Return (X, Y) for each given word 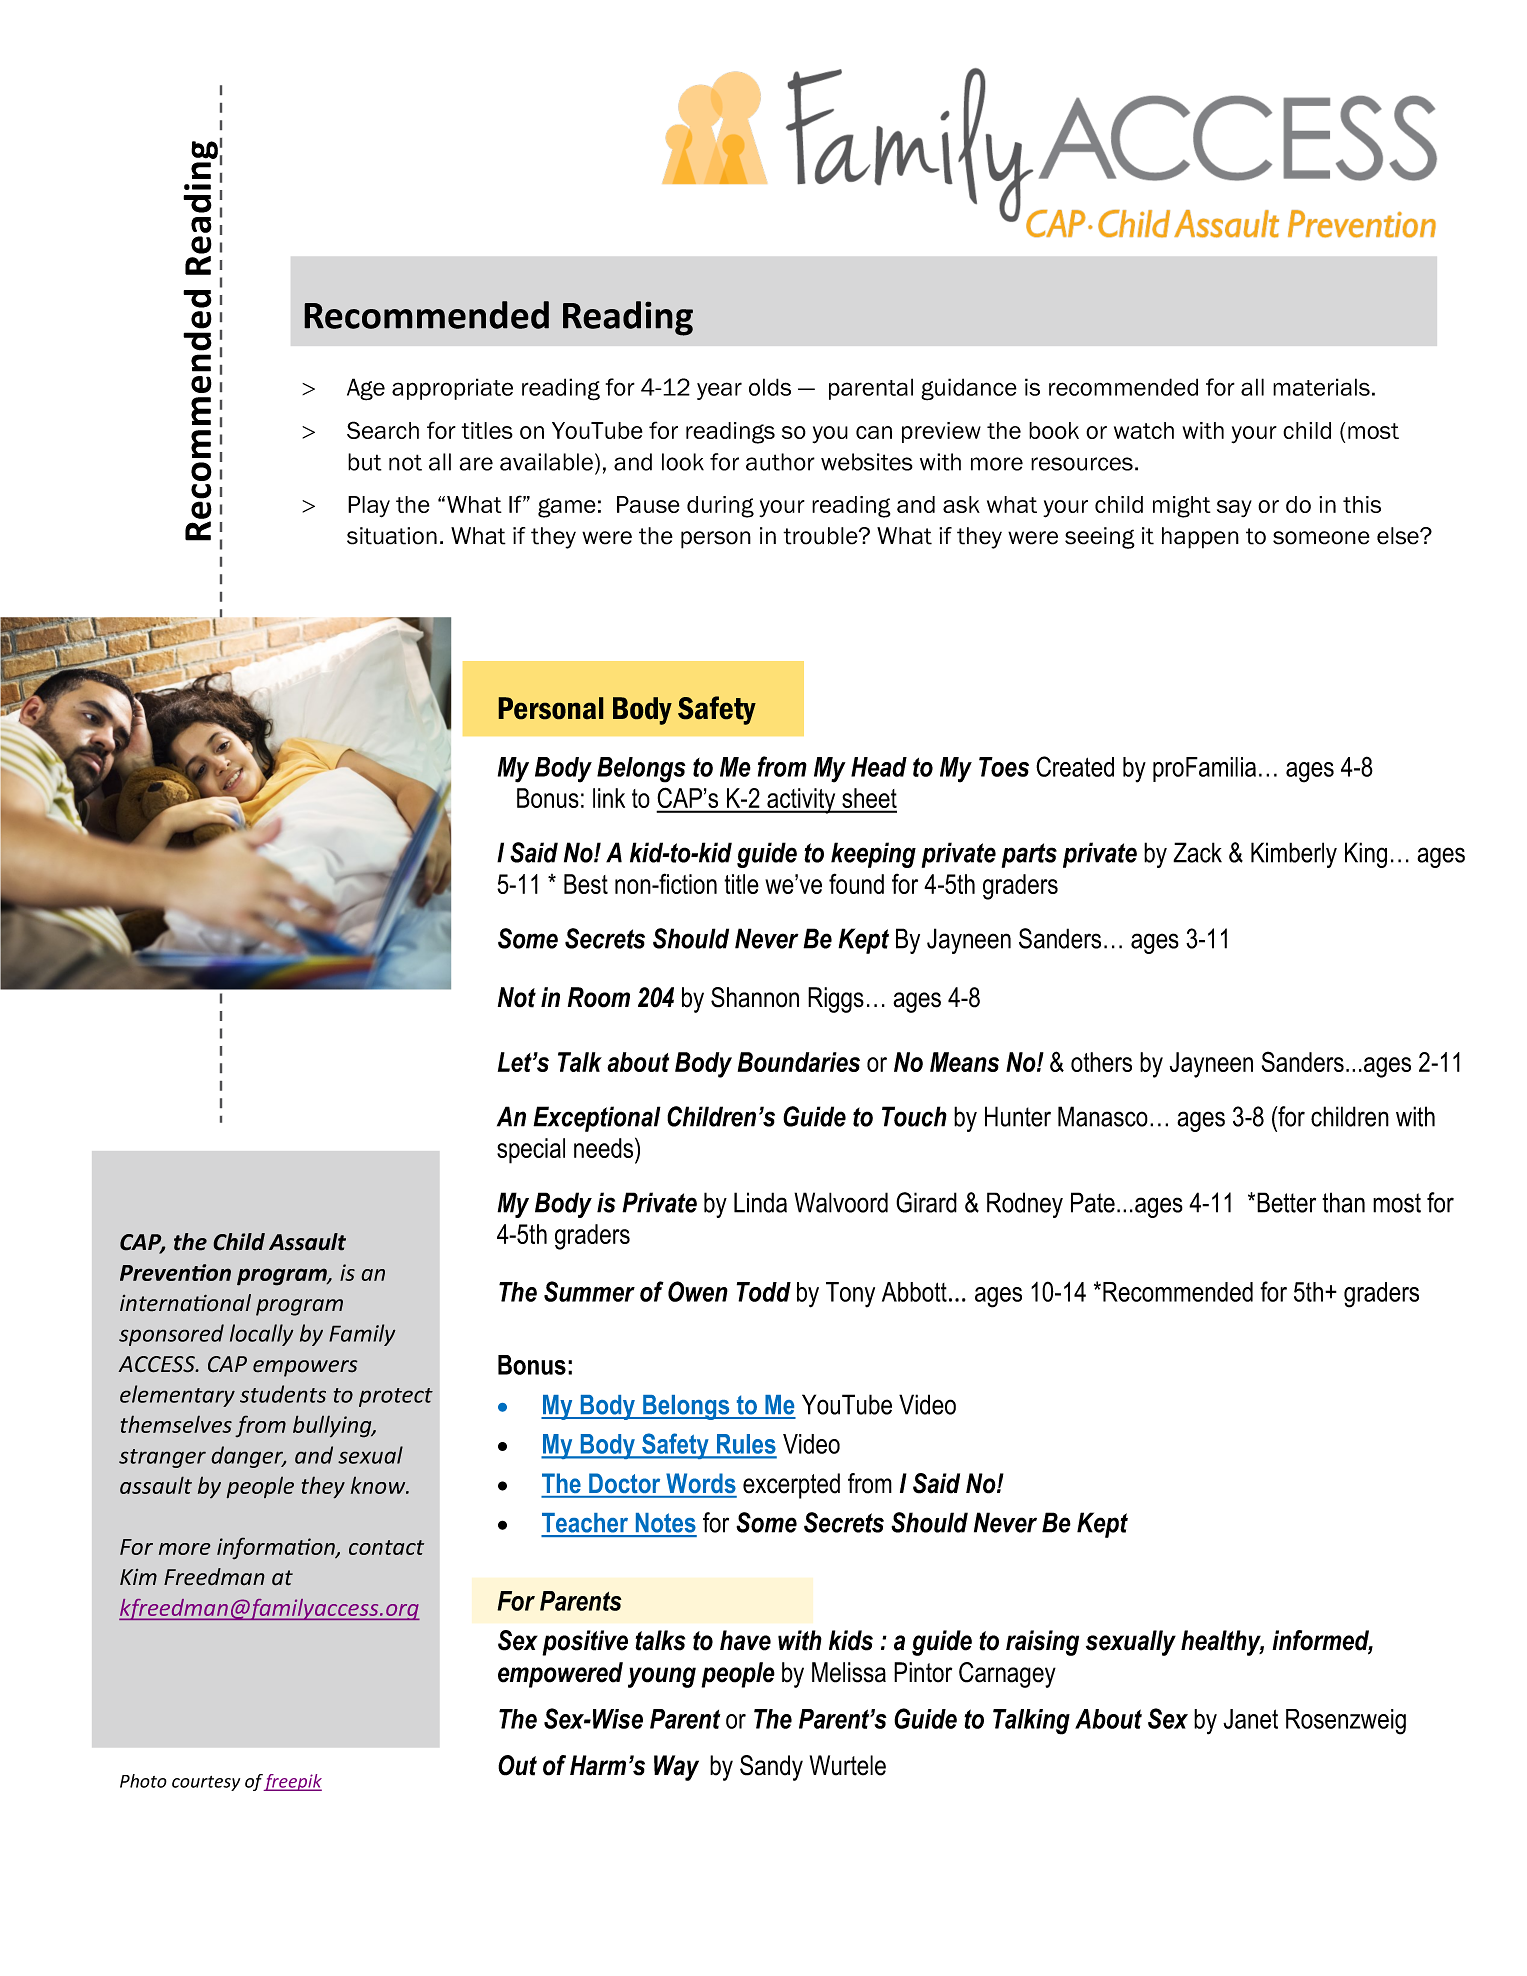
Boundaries (799, 1062)
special (531, 1151)
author (780, 462)
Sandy (771, 1768)
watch (1144, 430)
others (1101, 1062)
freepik (292, 1782)
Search (383, 430)
